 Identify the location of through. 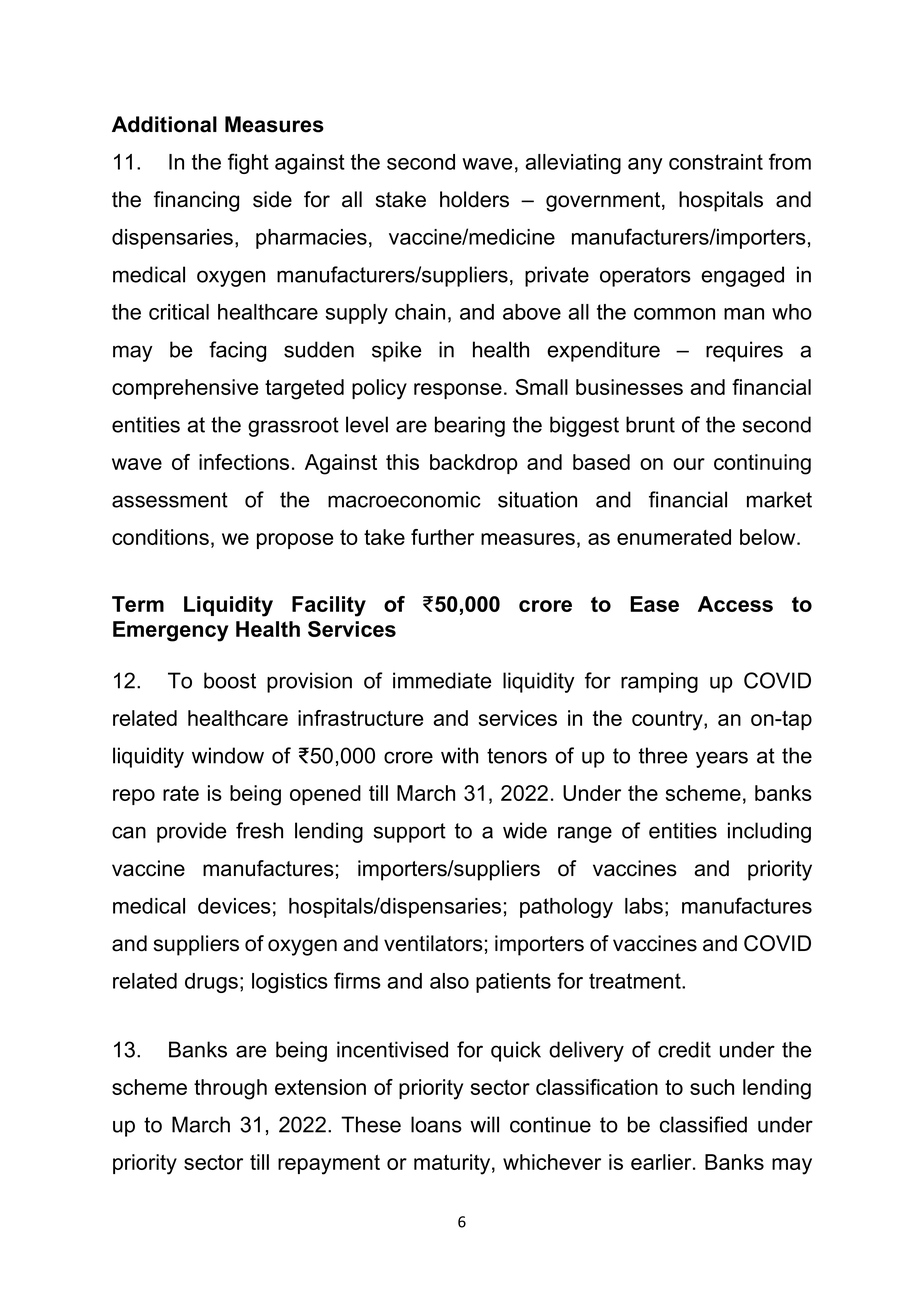
(230, 1089).
